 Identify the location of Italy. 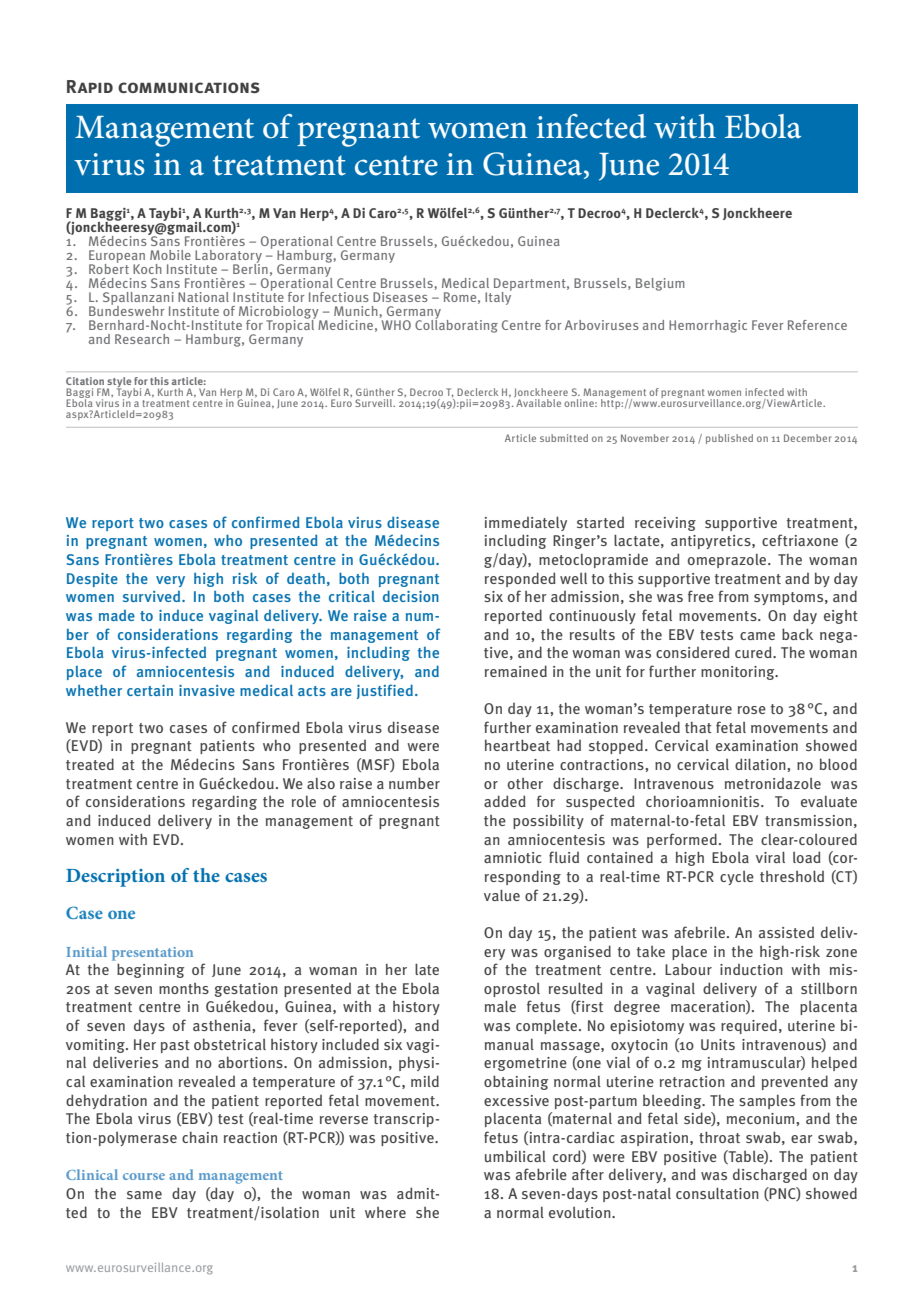
(498, 297).
